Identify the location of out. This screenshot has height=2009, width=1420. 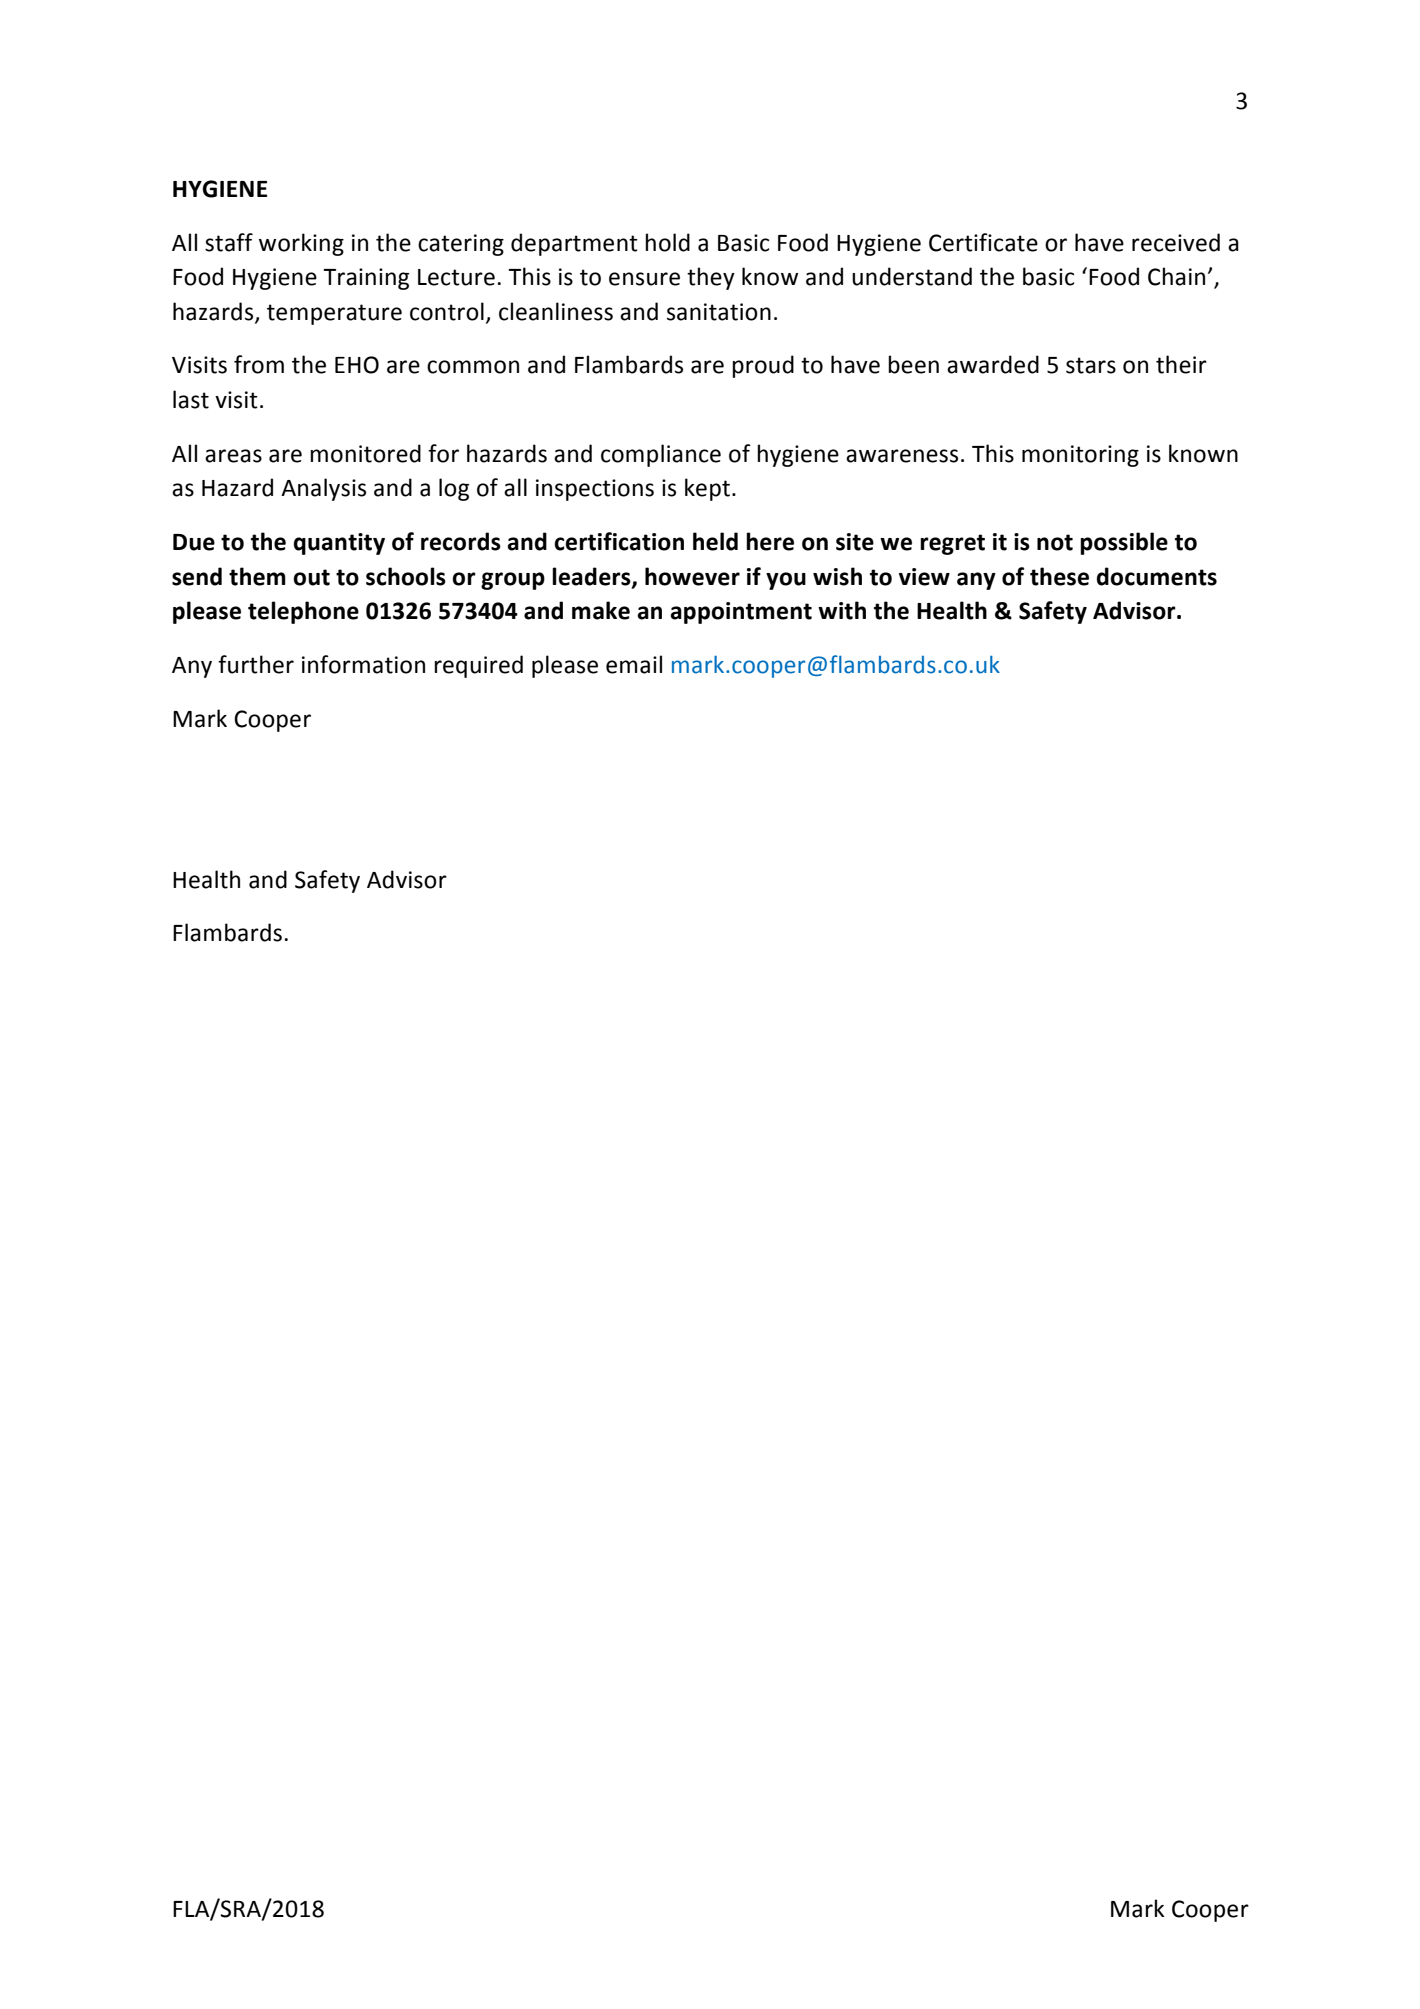
(311, 577).
